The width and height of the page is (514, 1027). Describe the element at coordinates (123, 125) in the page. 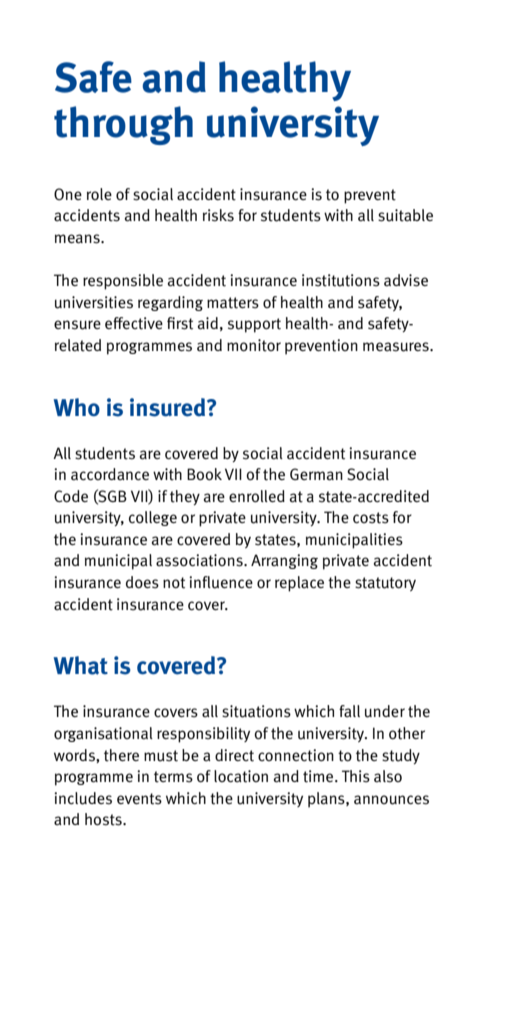

I see `through` at that location.
